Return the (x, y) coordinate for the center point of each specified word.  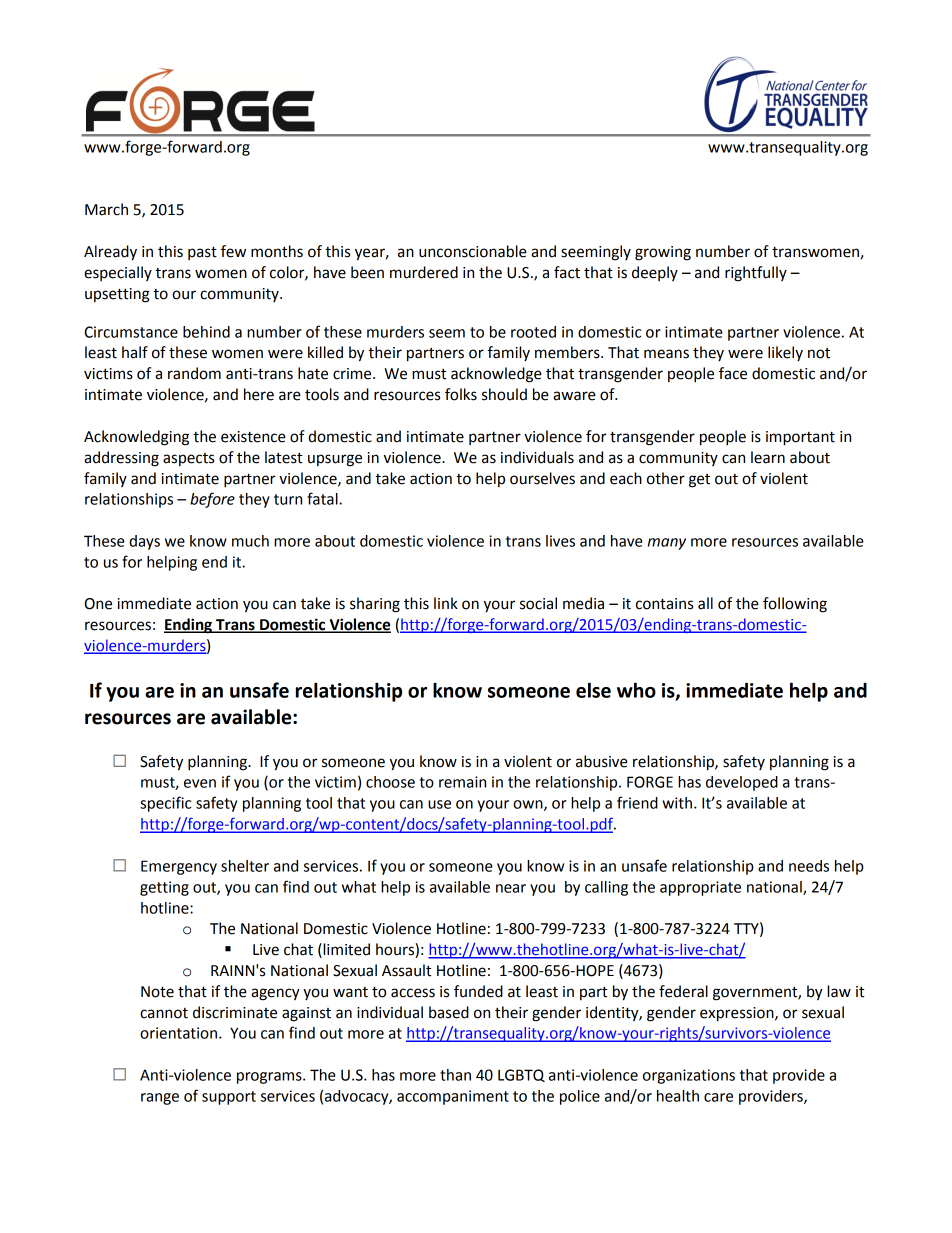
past (202, 253)
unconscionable (473, 251)
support (229, 1098)
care (718, 1097)
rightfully (756, 274)
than (455, 1075)
